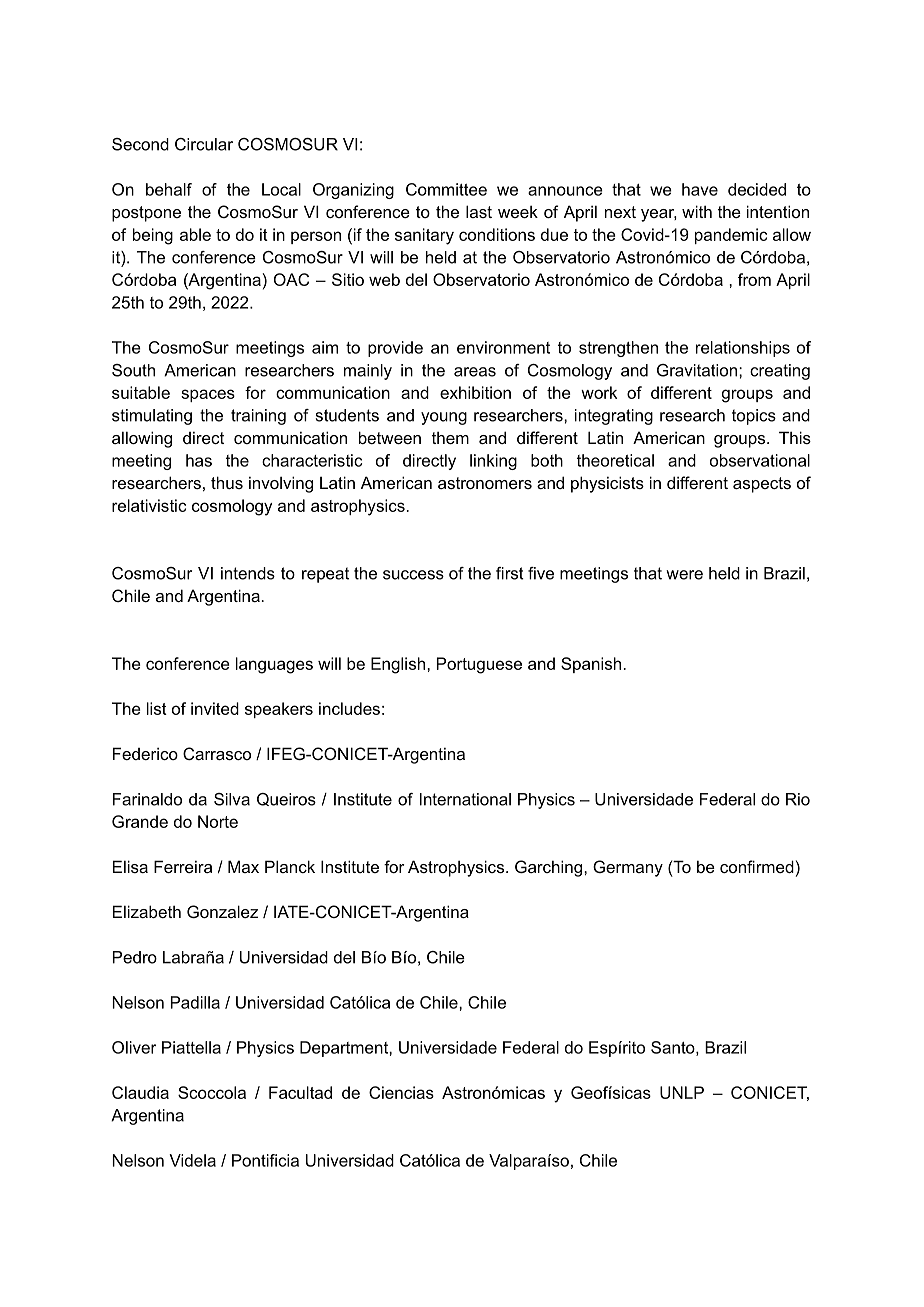 Image resolution: width=924 pixels, height=1307 pixels. I want to click on Ciencias, so click(401, 1092).
